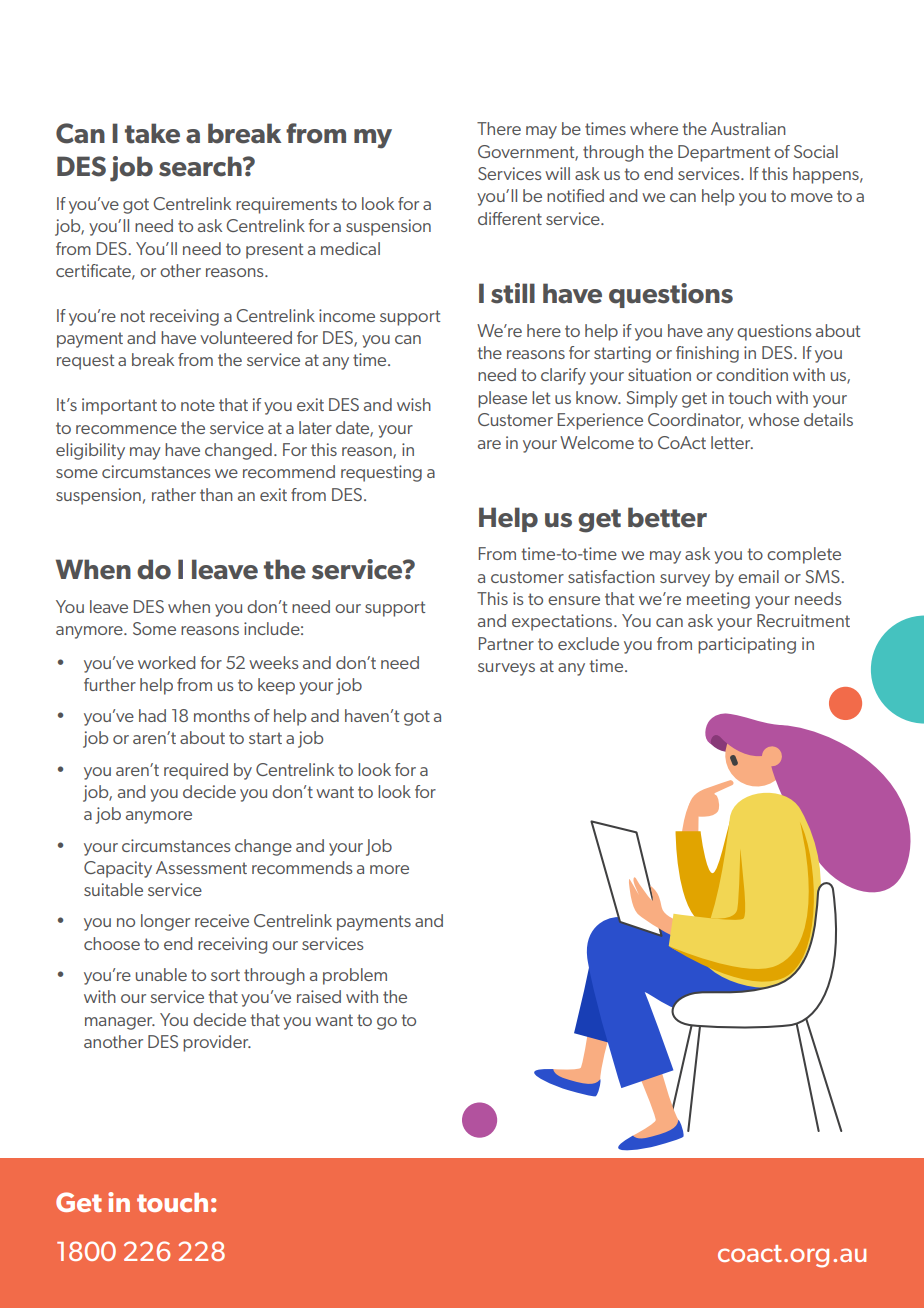  I want to click on provider, so click(217, 1043).
